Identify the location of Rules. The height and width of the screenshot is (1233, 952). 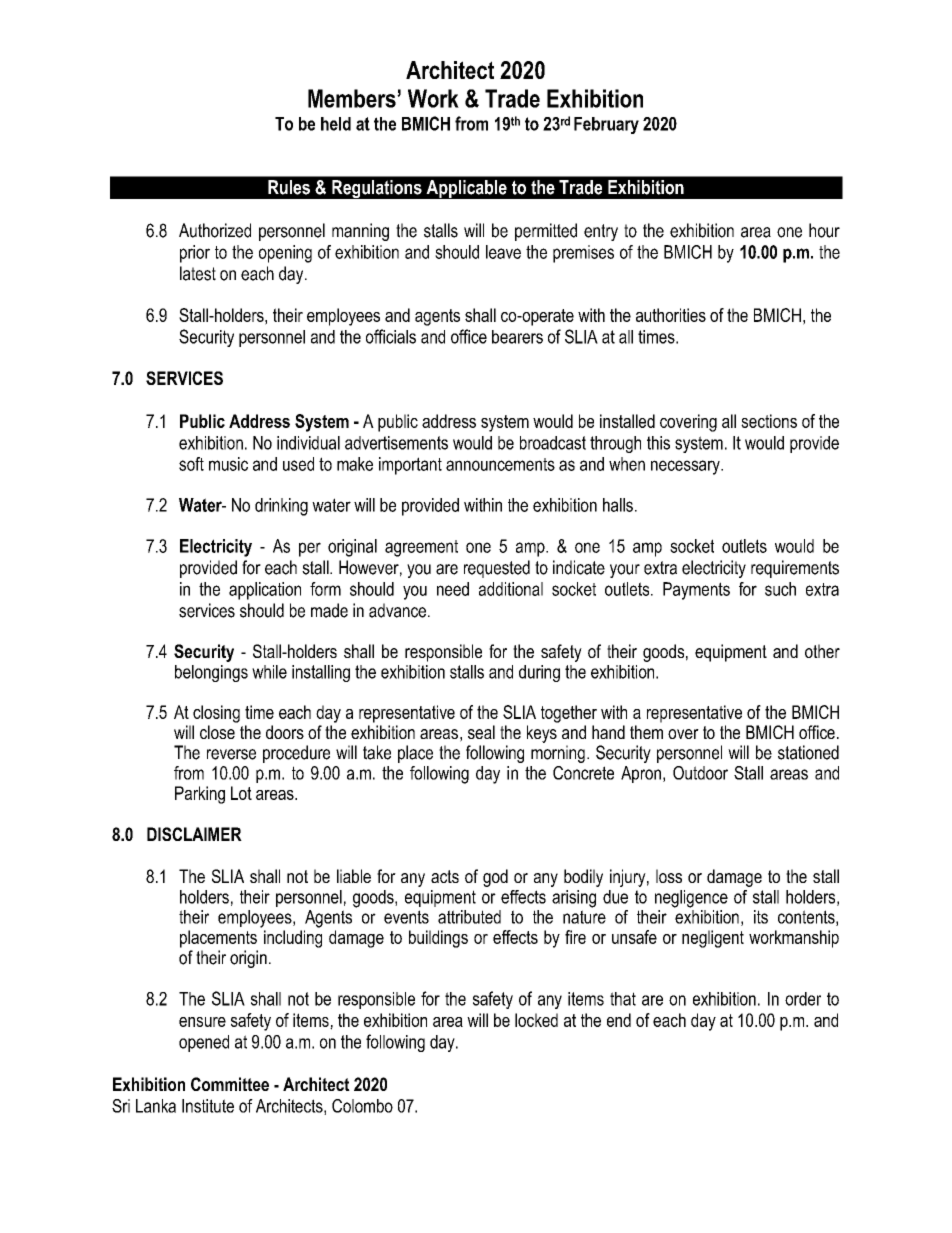
(289, 187).
